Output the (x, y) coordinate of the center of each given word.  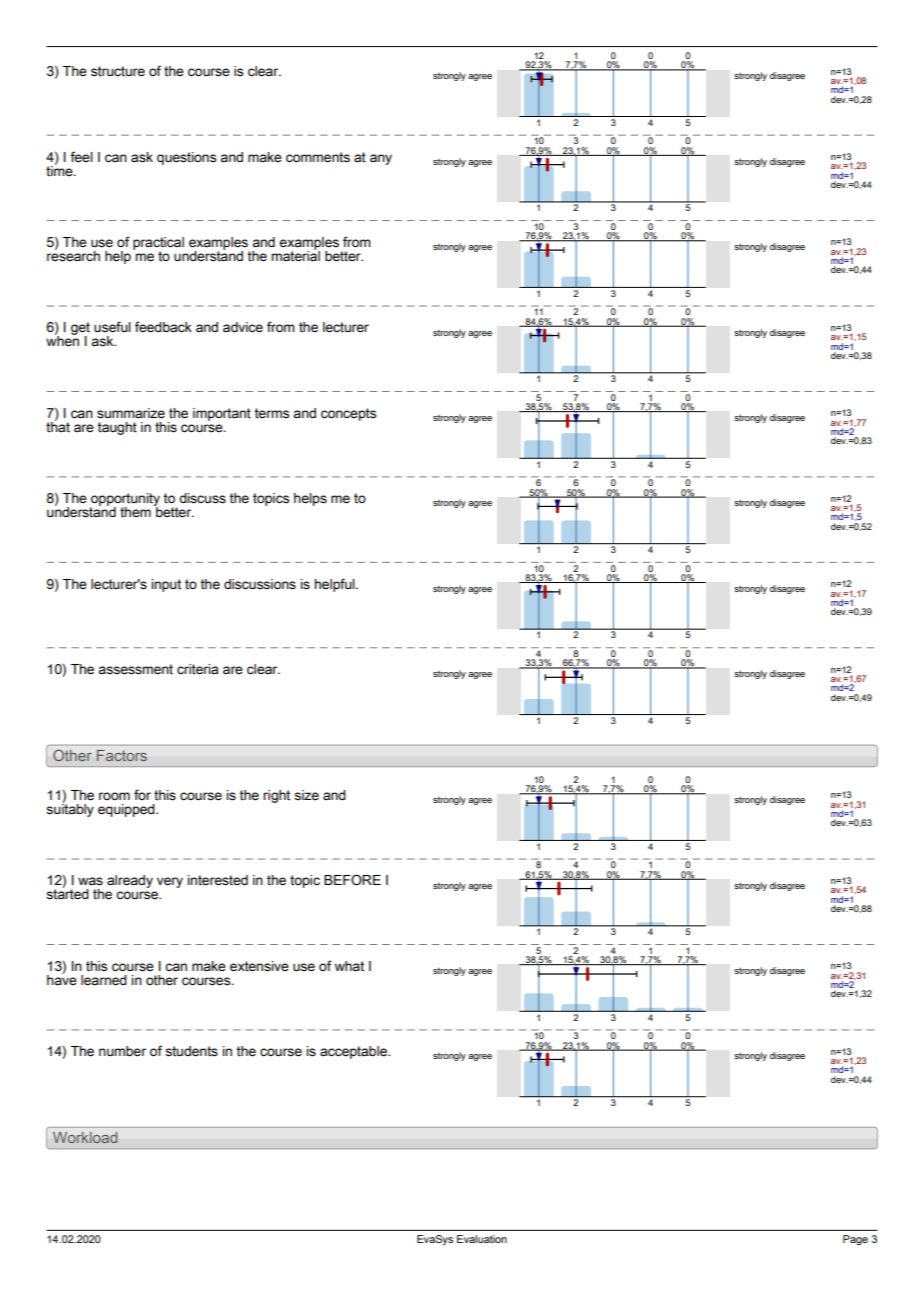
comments (318, 157)
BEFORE (352, 880)
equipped (127, 810)
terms (272, 413)
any (381, 159)
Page (855, 1240)
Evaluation (482, 1239)
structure (118, 71)
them (135, 512)
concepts (348, 414)
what (349, 966)
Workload (85, 1137)
